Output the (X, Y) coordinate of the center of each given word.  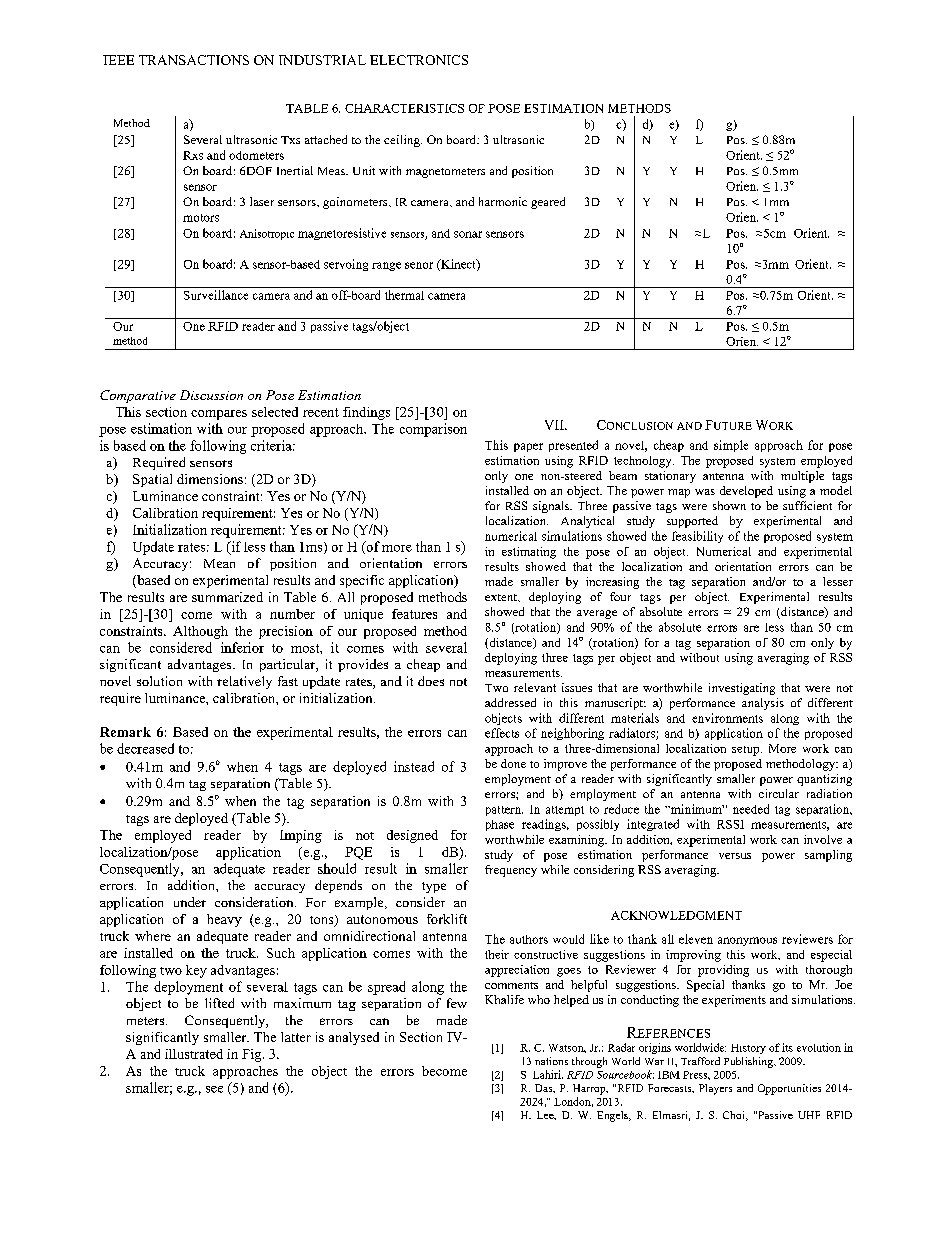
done (513, 763)
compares (219, 415)
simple (731, 446)
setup (747, 751)
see (214, 1089)
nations (551, 1061)
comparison (433, 430)
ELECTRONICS (419, 60)
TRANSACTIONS (194, 60)
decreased (145, 748)
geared (548, 203)
